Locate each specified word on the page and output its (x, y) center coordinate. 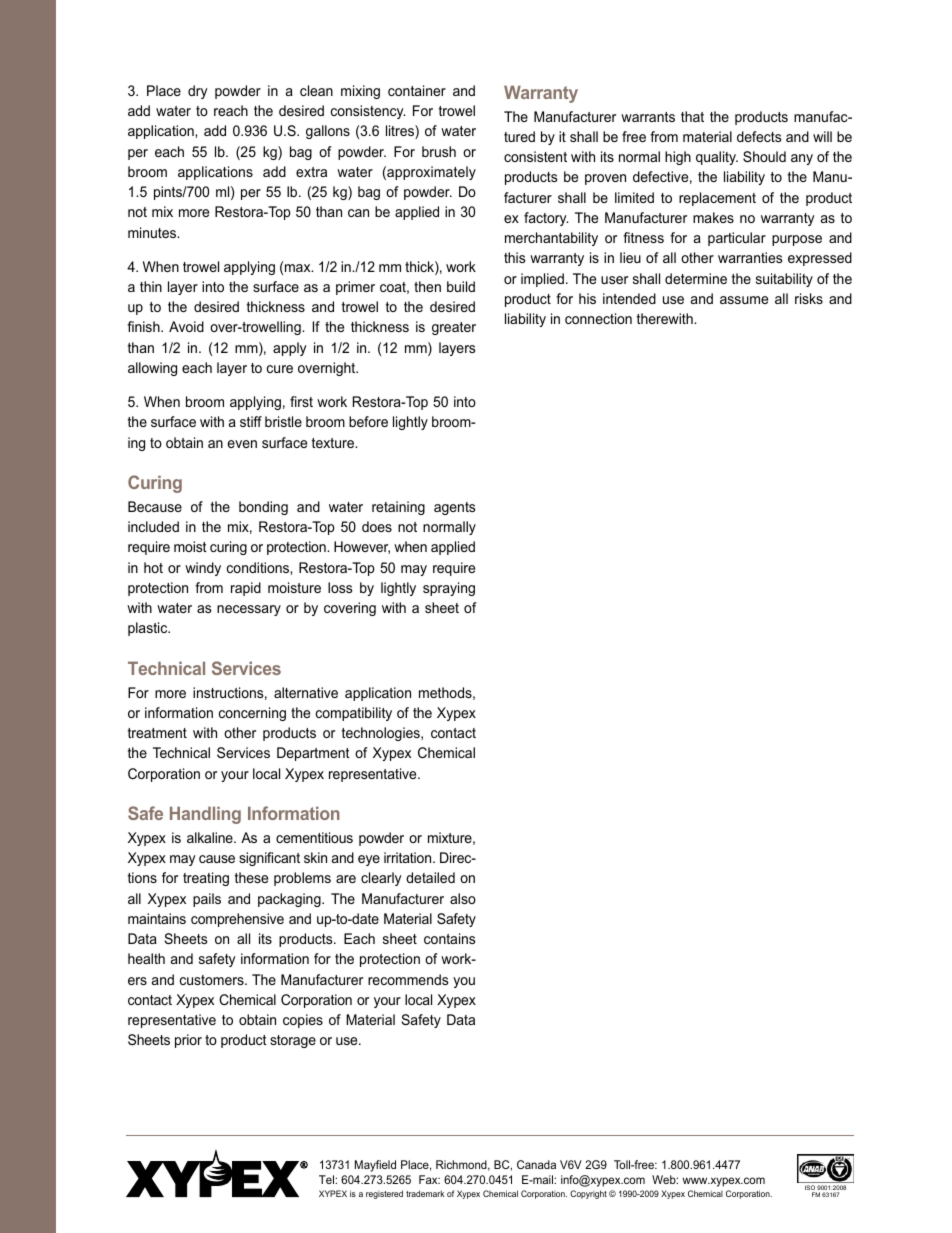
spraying (449, 589)
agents (455, 508)
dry (198, 92)
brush (439, 151)
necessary (249, 610)
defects (759, 136)
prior (188, 1041)
